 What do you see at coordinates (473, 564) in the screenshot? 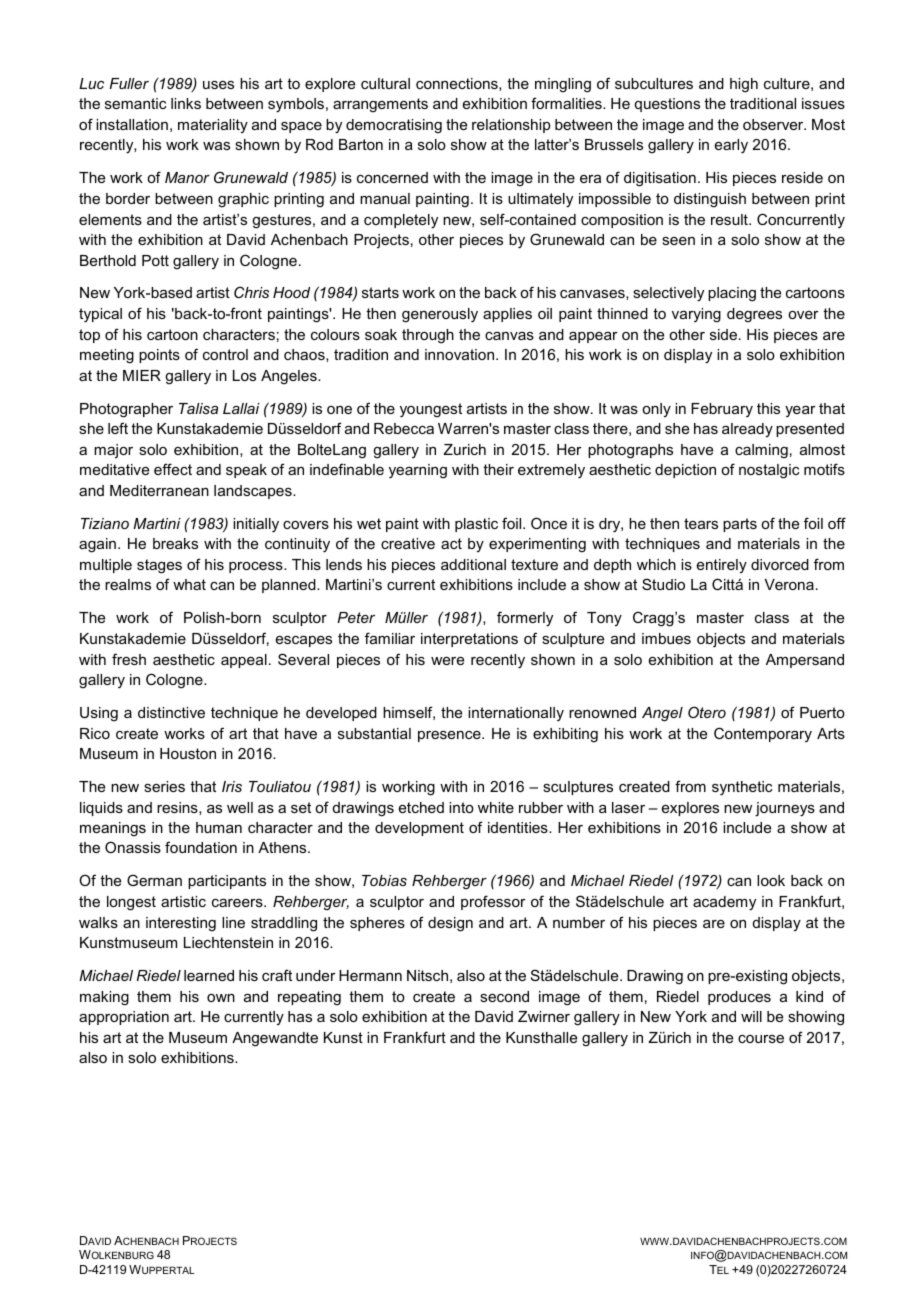
I see `additional` at bounding box center [473, 564].
